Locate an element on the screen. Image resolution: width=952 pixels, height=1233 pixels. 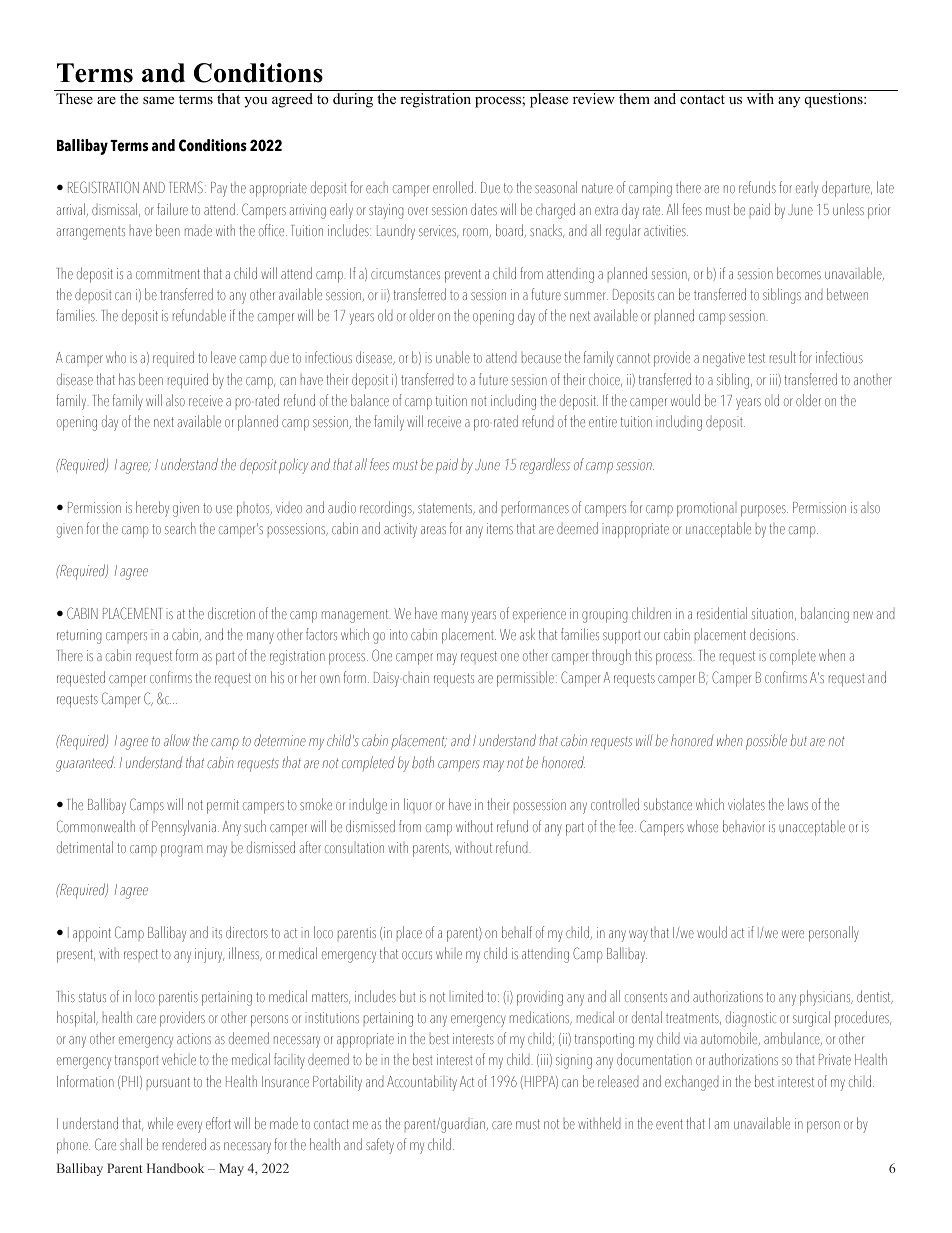
ask is located at coordinates (527, 634).
